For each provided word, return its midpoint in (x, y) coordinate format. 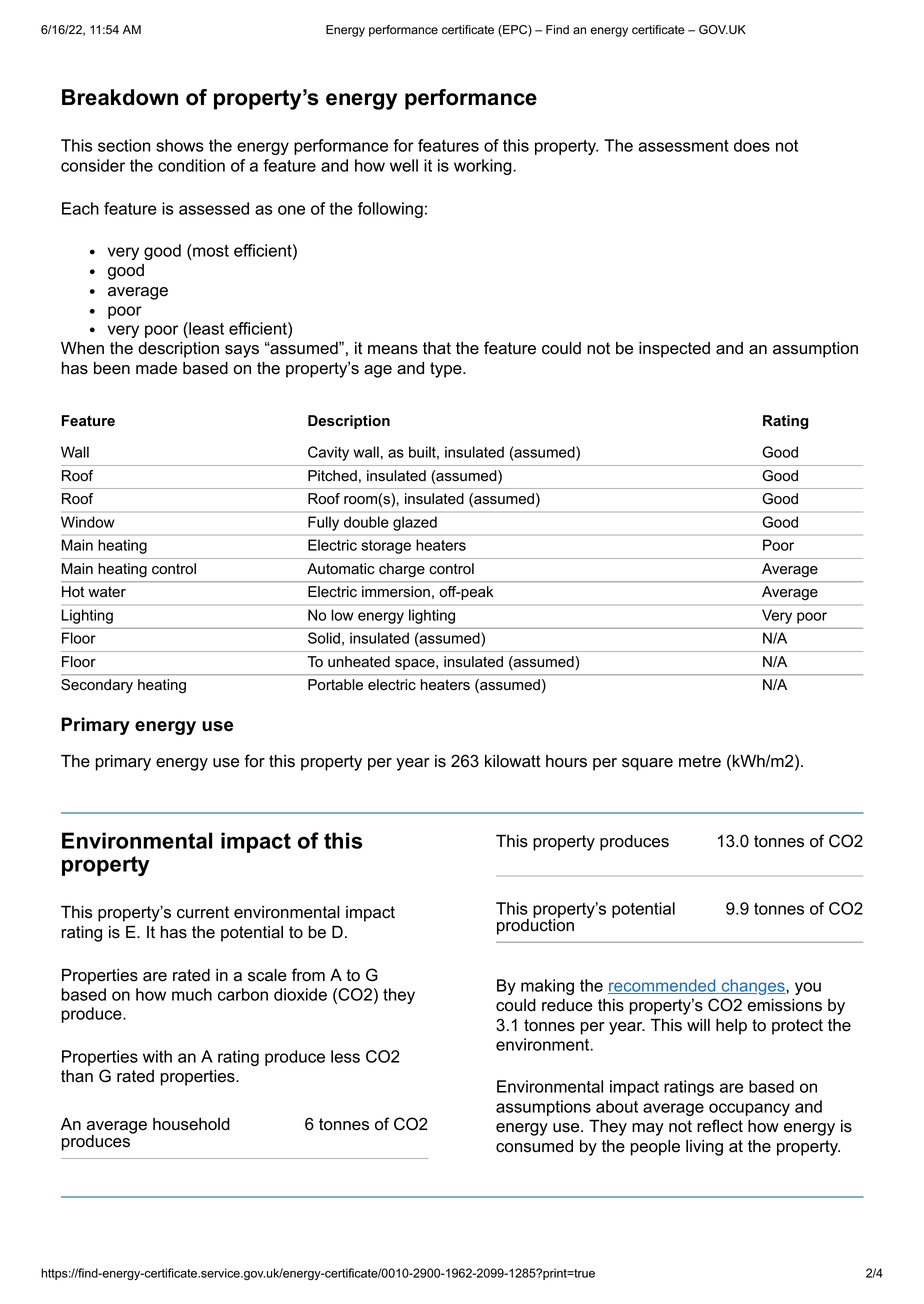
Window (88, 522)
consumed (534, 1146)
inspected (674, 350)
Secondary (97, 686)
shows (180, 145)
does (752, 145)
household (191, 1124)
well (404, 165)
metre (700, 761)
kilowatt (513, 761)
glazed (415, 523)
